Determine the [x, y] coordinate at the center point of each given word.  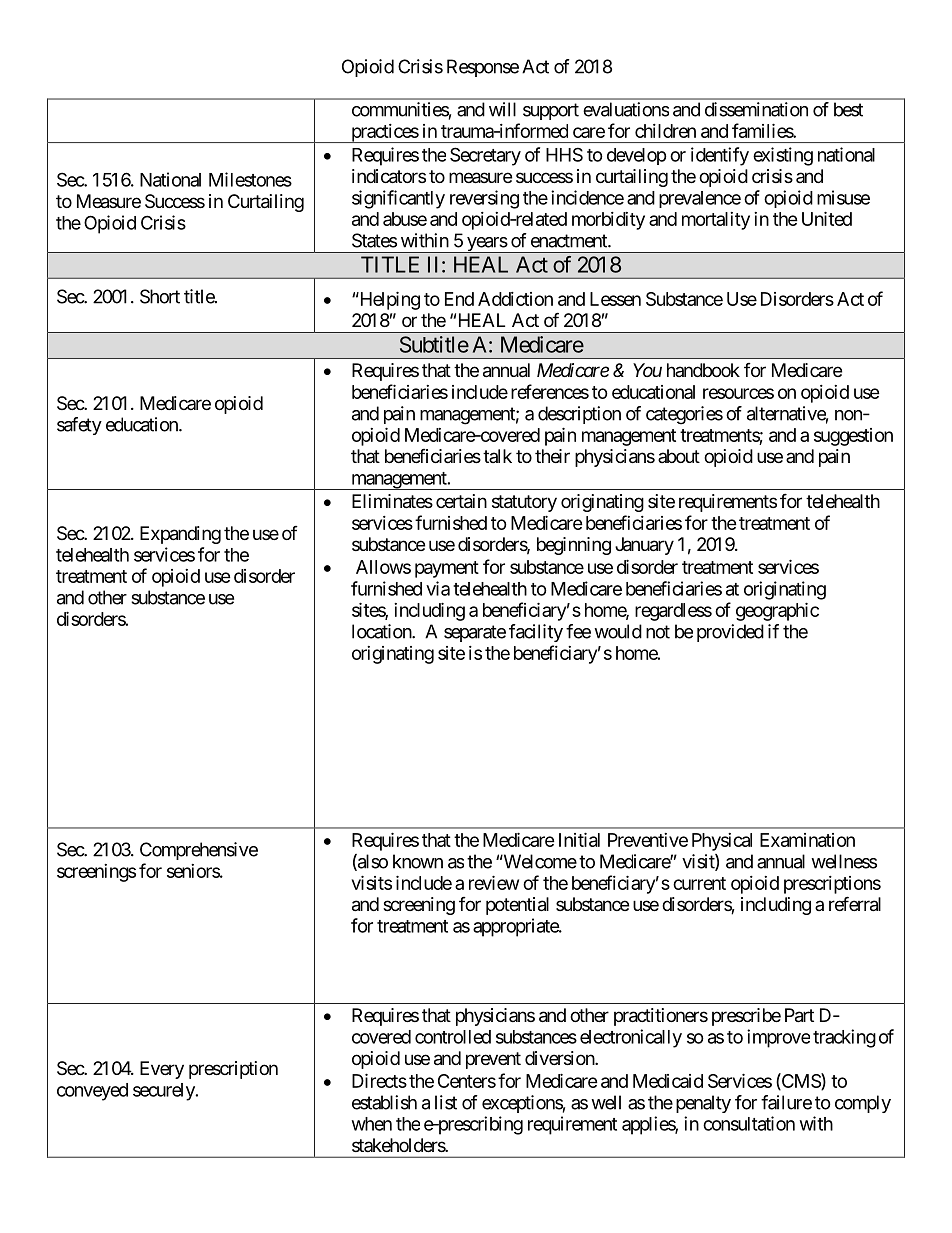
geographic [777, 611]
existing [783, 156]
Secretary [485, 156]
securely [165, 1092]
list [446, 1102]
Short [160, 296]
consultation [749, 1123]
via [438, 588]
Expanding [180, 535]
